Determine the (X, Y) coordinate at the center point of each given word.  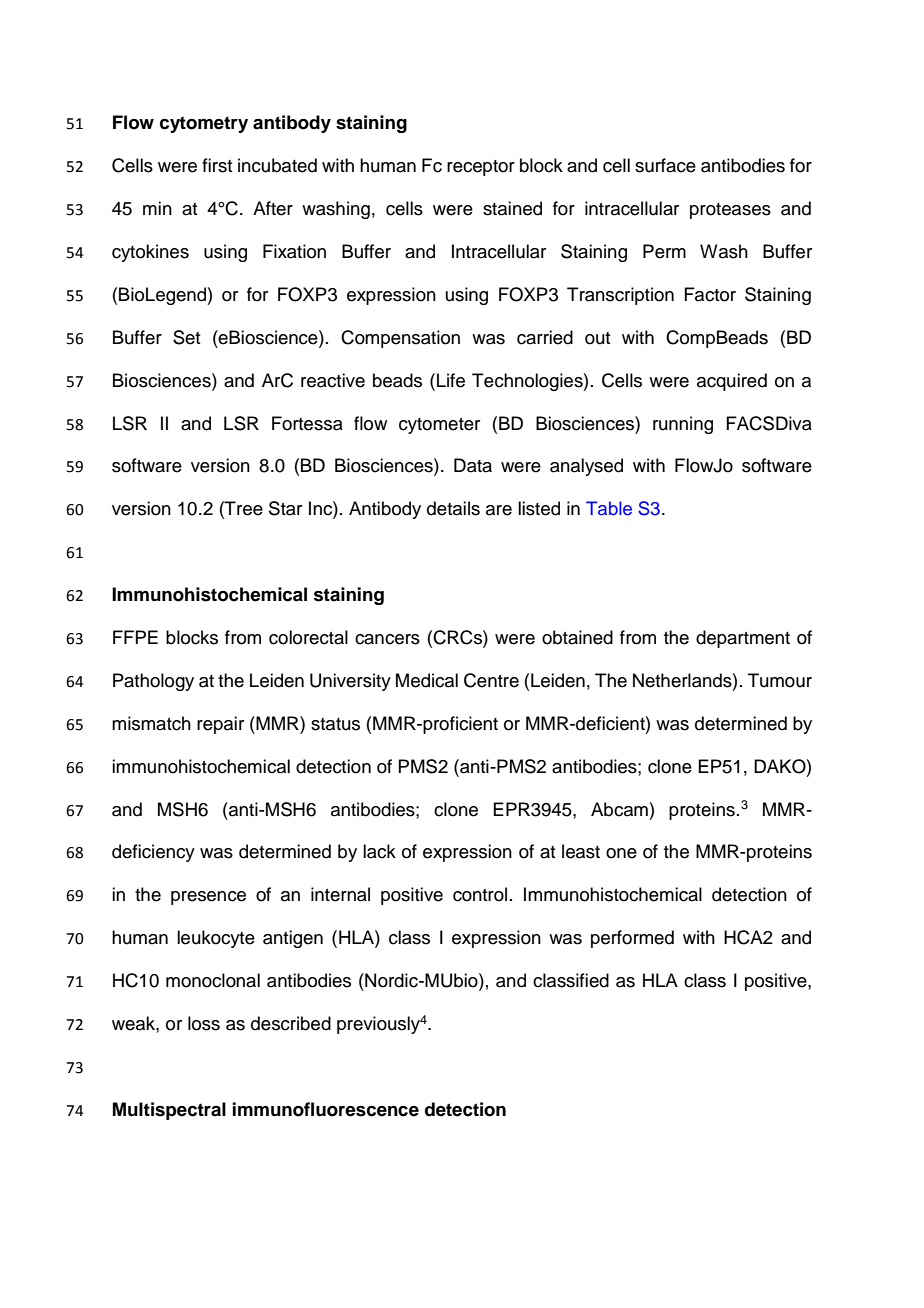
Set (186, 337)
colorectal (308, 637)
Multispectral (169, 1111)
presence (208, 898)
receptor (481, 168)
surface (665, 165)
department (743, 639)
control (480, 894)
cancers (387, 639)
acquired (732, 382)
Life (451, 380)
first (217, 165)
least (581, 851)
